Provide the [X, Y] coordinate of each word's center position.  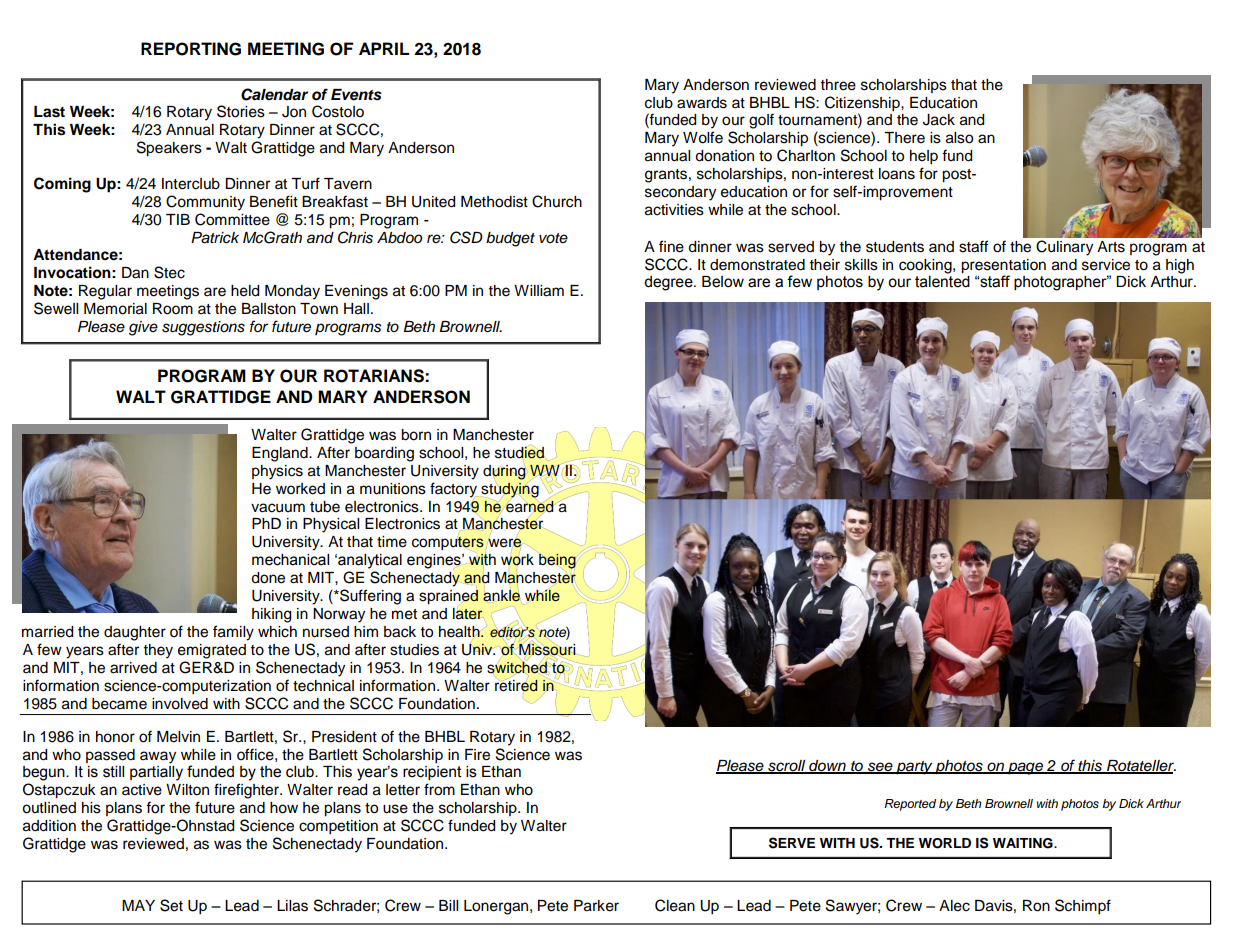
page [1025, 768]
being [557, 561]
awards [702, 103]
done [268, 578]
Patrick [215, 238]
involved [180, 704]
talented [942, 282]
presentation [1003, 266]
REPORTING [191, 49]
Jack [939, 120]
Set [171, 905]
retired [516, 686]
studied [520, 452]
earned [530, 506]
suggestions [203, 328]
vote [553, 238]
